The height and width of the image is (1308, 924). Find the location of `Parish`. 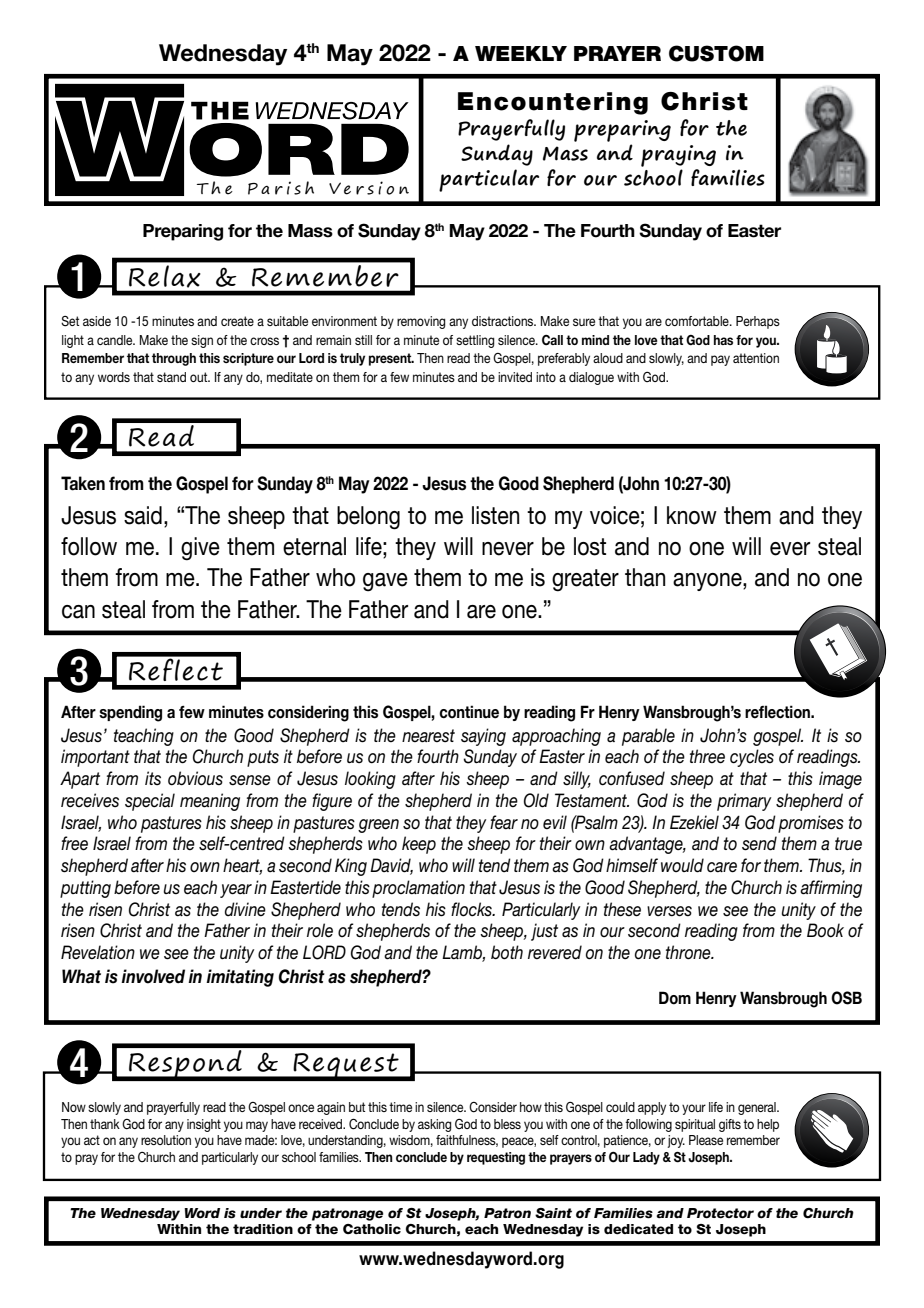

Parish is located at coordinates (281, 188).
